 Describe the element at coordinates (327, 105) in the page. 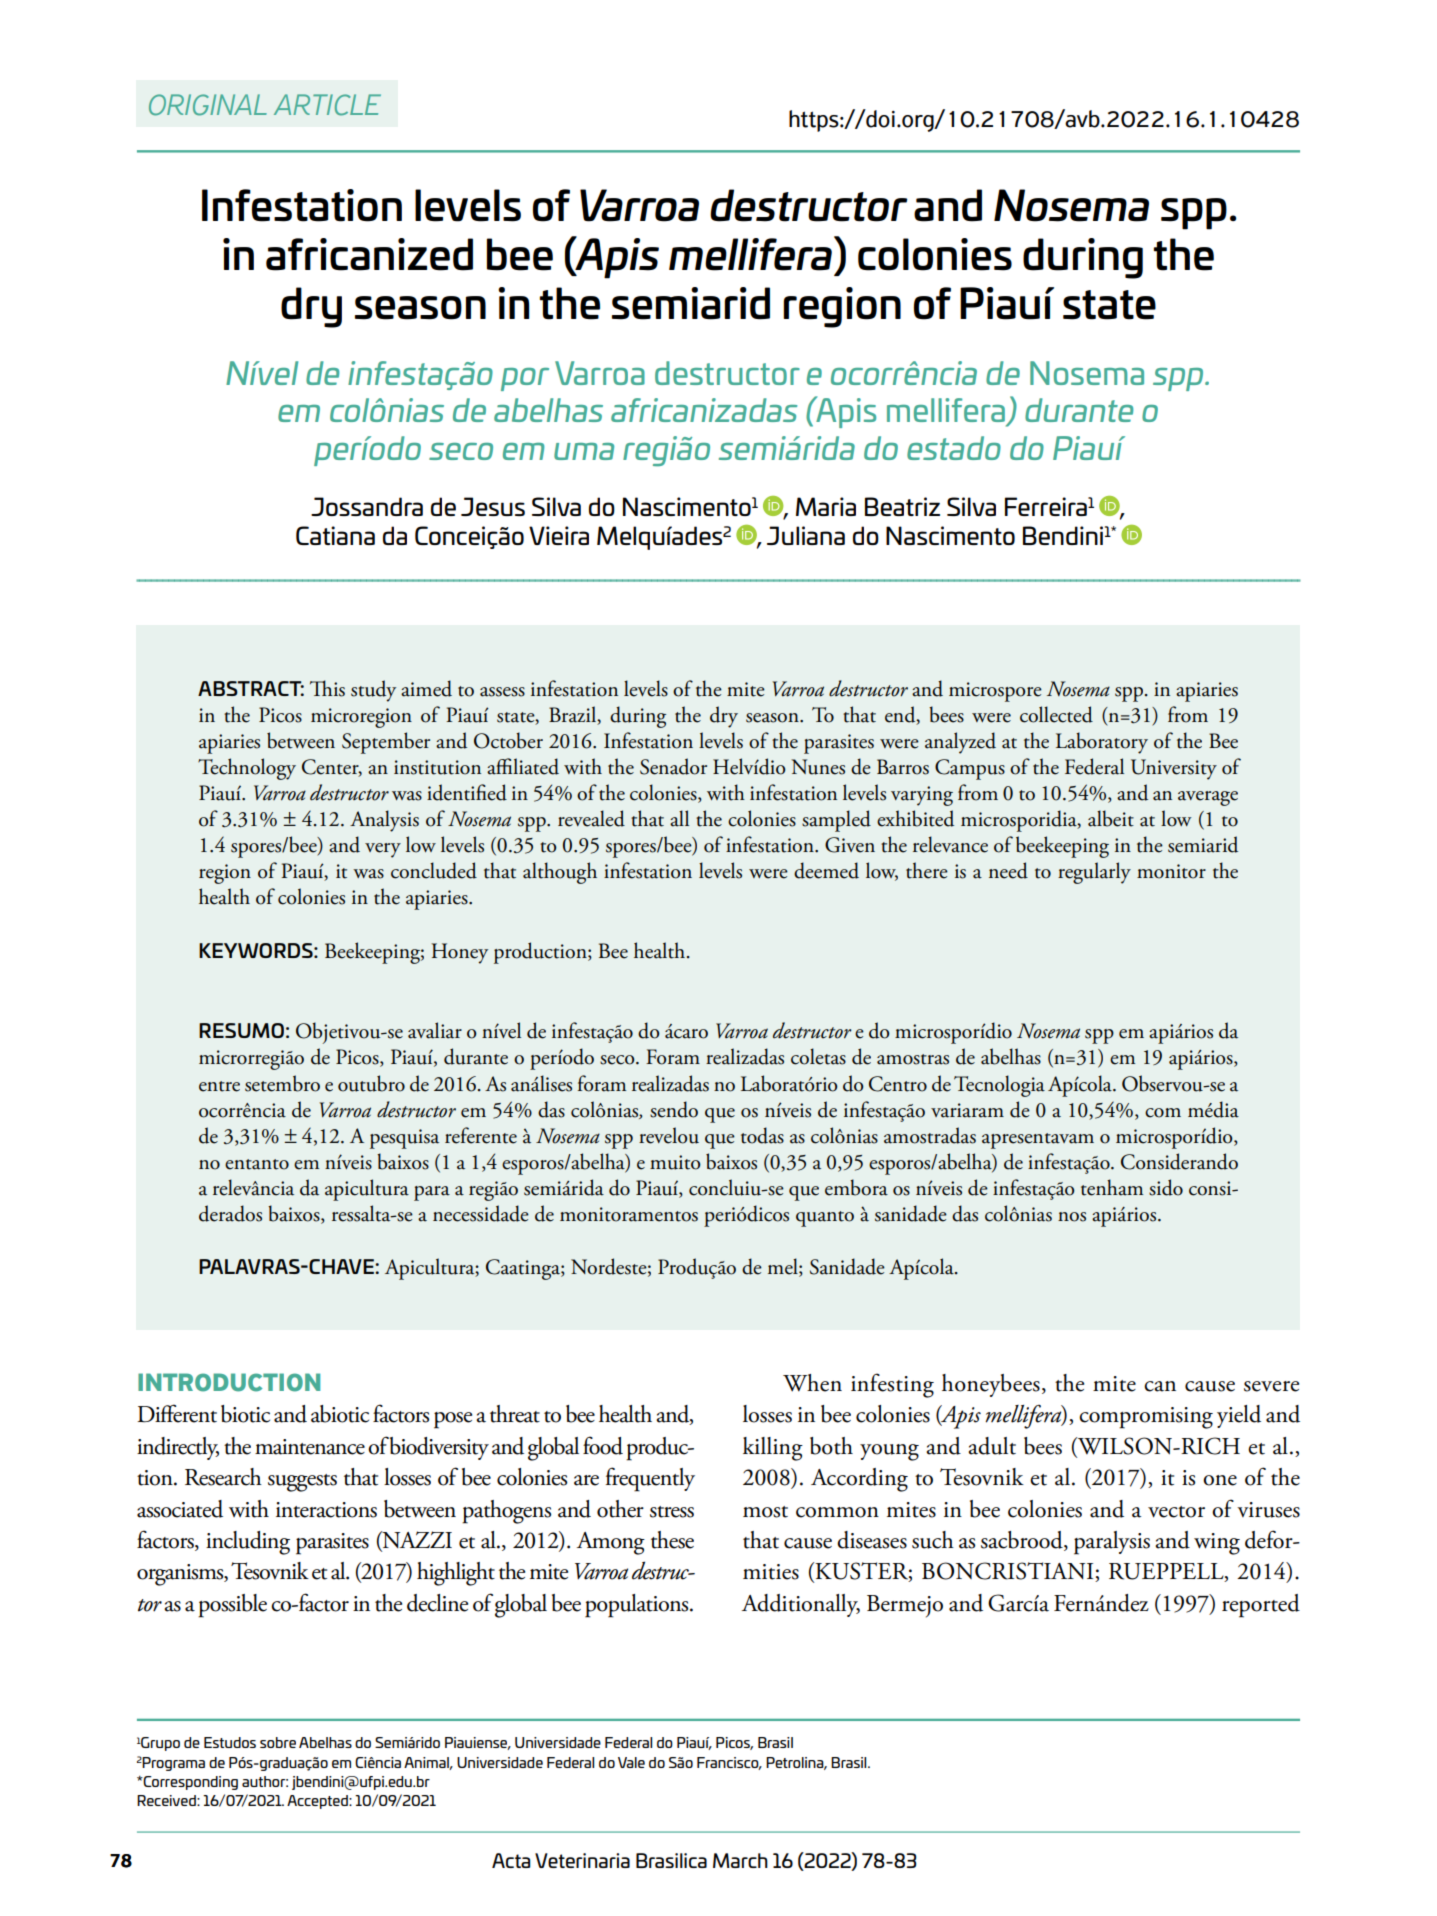

I see `ARTICLE` at that location.
